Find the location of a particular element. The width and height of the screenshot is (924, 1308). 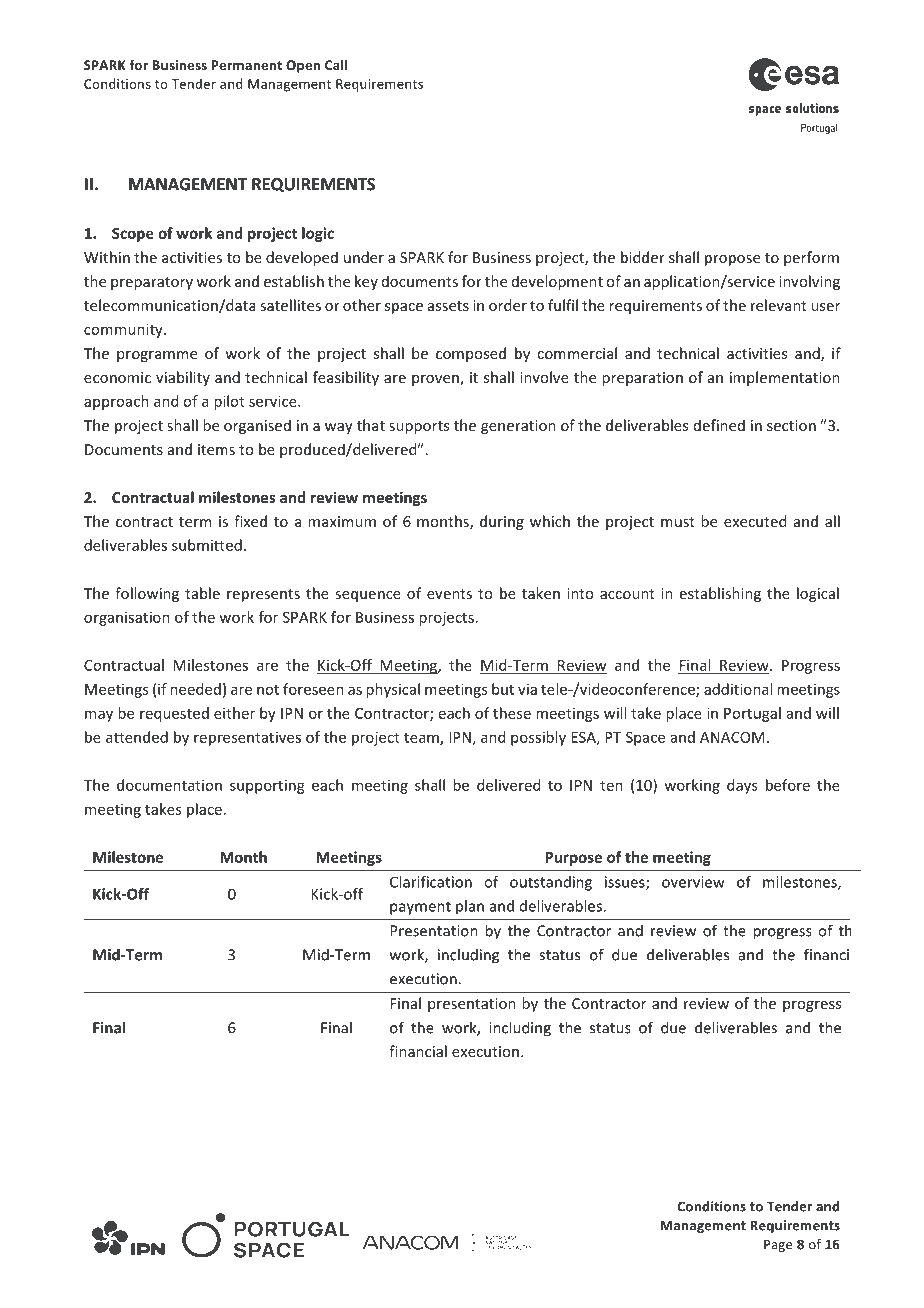

Call is located at coordinates (336, 65).
